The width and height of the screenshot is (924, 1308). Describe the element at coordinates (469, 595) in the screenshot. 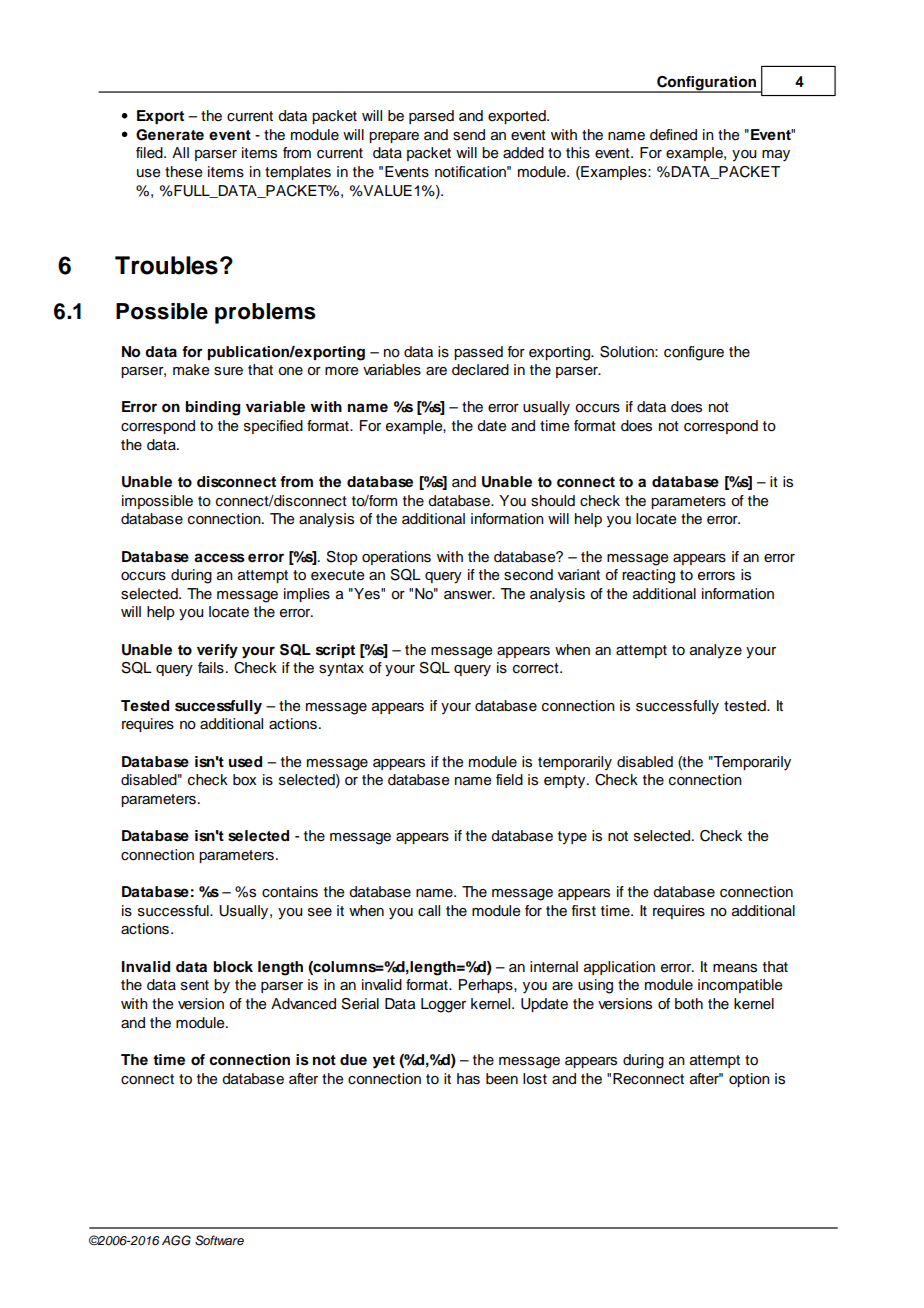

I see `answer` at that location.
